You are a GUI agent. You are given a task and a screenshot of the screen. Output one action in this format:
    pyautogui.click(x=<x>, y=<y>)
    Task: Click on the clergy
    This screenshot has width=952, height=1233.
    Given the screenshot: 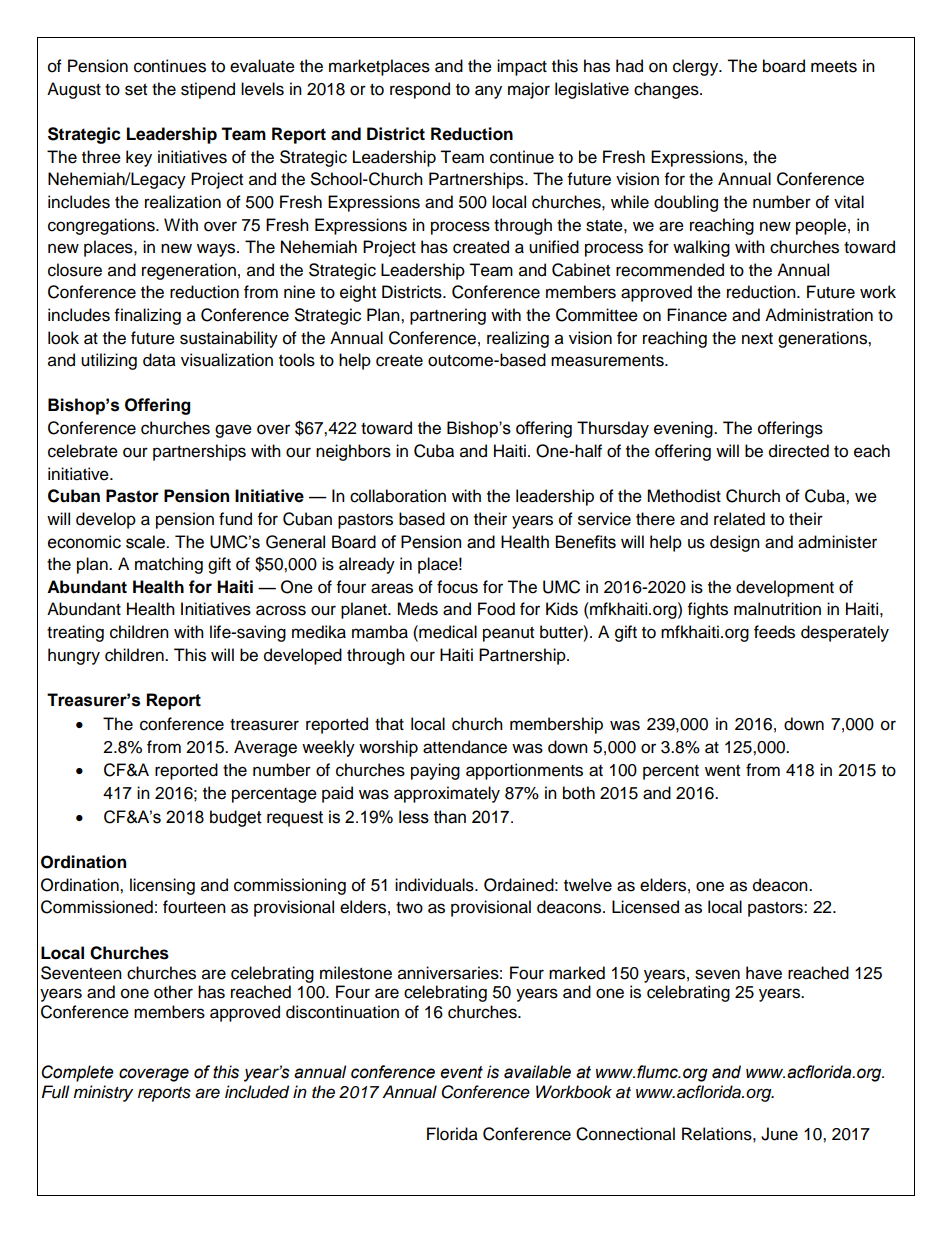 What is the action you would take?
    pyautogui.click(x=697, y=67)
